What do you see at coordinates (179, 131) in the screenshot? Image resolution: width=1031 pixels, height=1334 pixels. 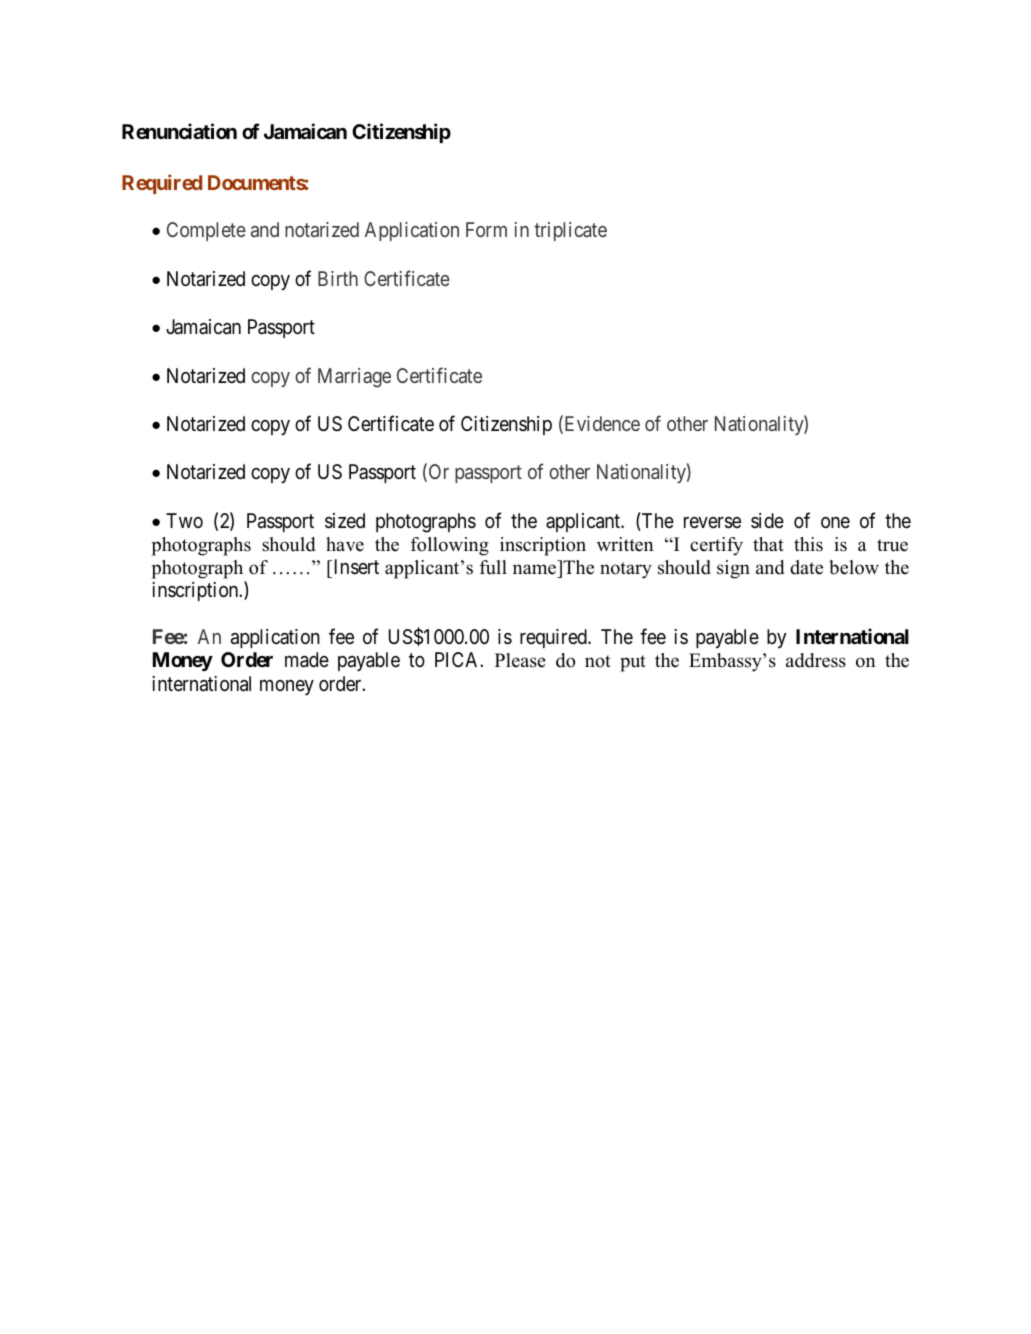 I see `Renunciation` at bounding box center [179, 131].
